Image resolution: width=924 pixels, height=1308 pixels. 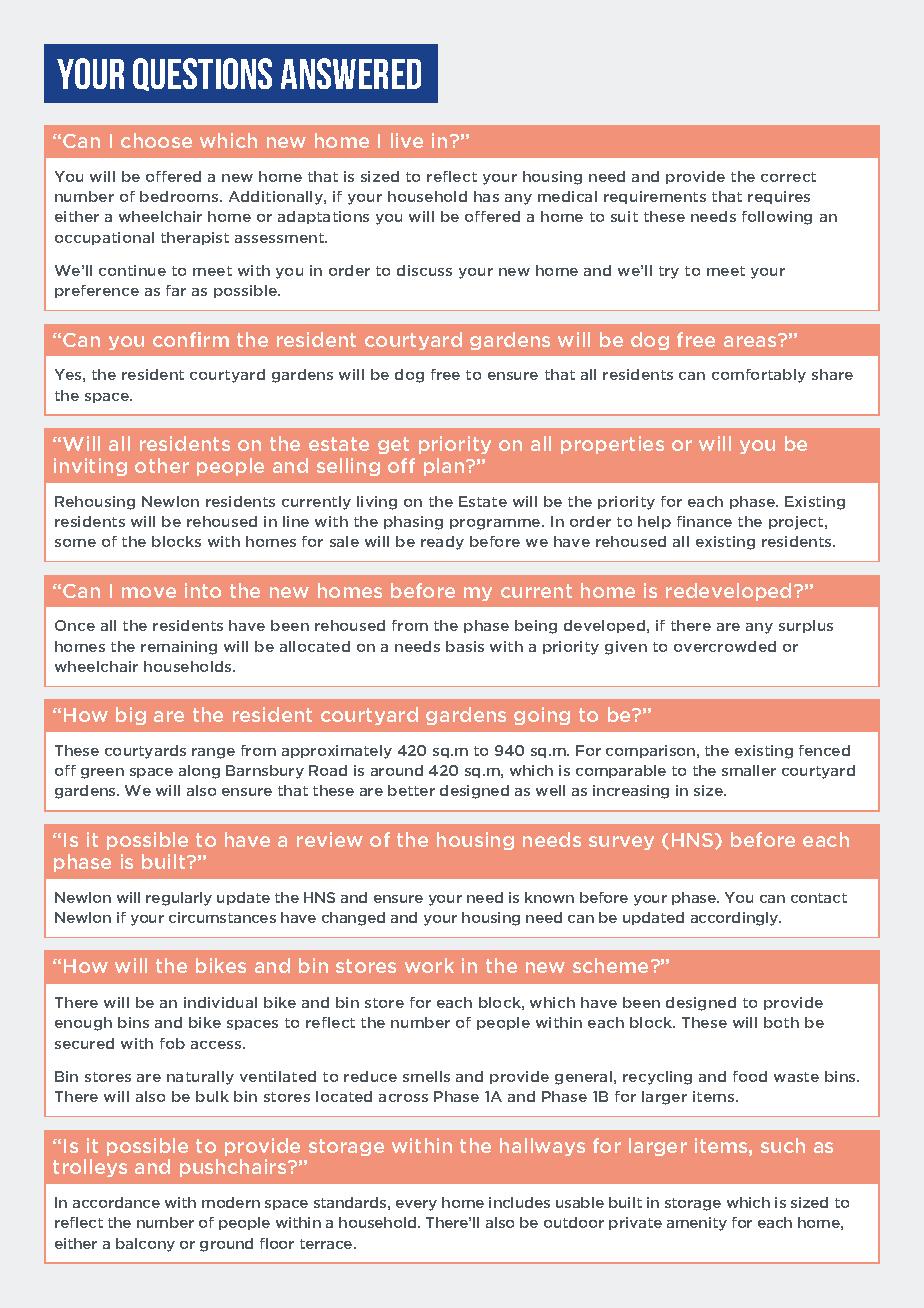 What do you see at coordinates (704, 521) in the image?
I see `finance` at bounding box center [704, 521].
